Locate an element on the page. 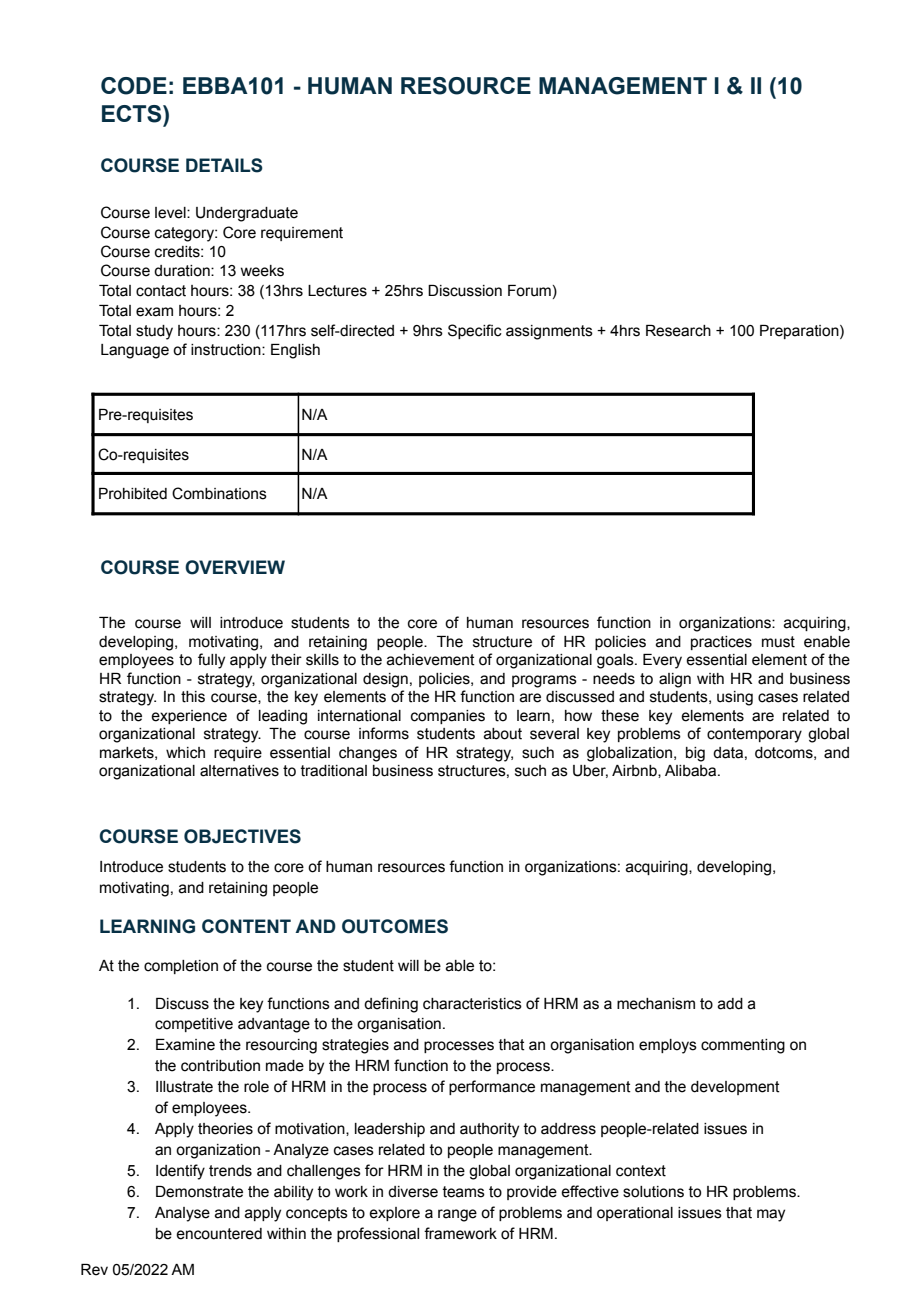 This document has width=924, height=1307. range is located at coordinates (457, 1215).
